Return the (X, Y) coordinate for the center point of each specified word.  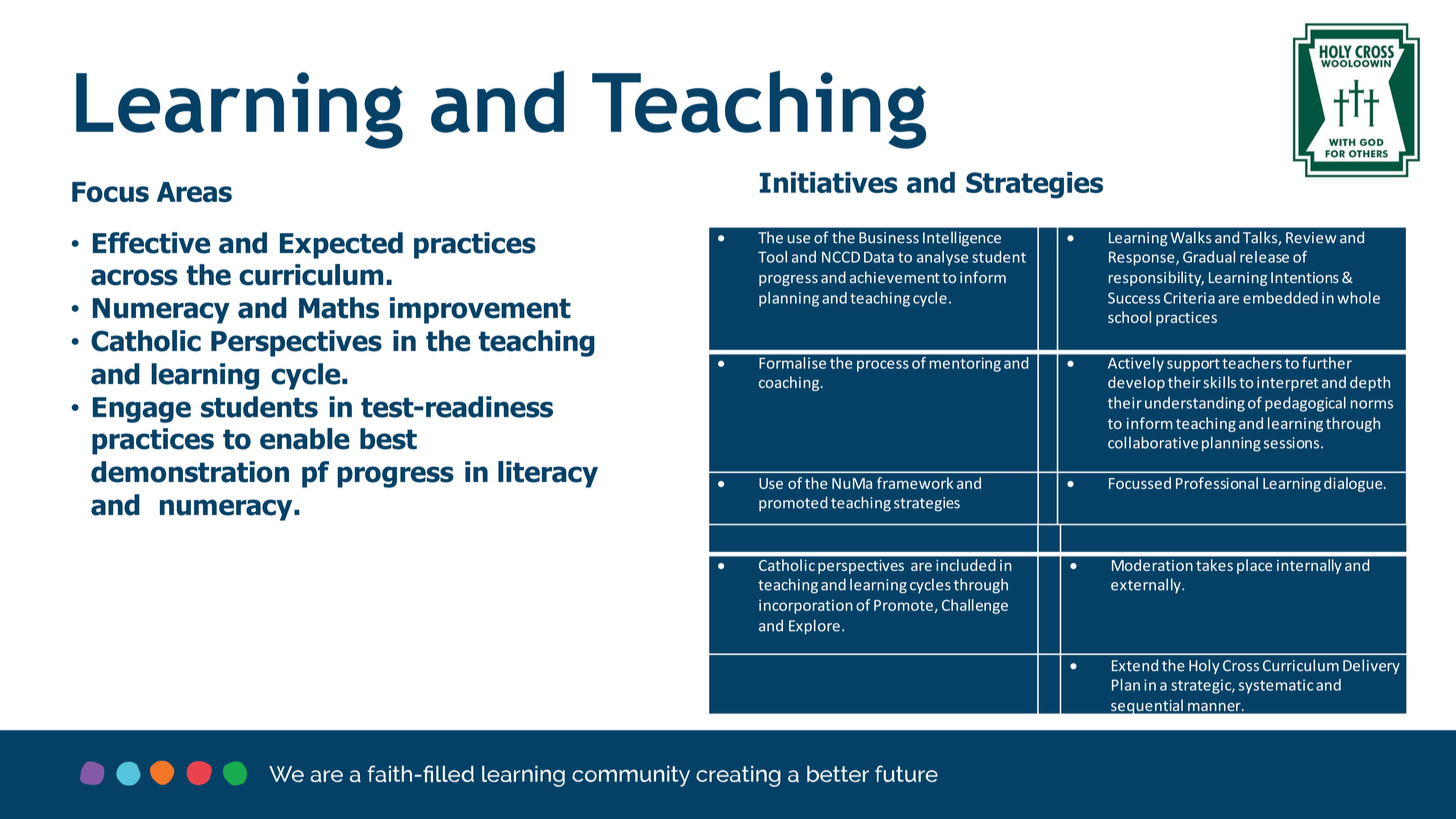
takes (1214, 564)
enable (305, 439)
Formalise (793, 362)
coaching (790, 383)
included (966, 564)
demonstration (190, 472)
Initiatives (829, 182)
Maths (339, 308)
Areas (194, 192)
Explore (814, 627)
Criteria (1189, 298)
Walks (1191, 237)
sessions (1293, 443)
